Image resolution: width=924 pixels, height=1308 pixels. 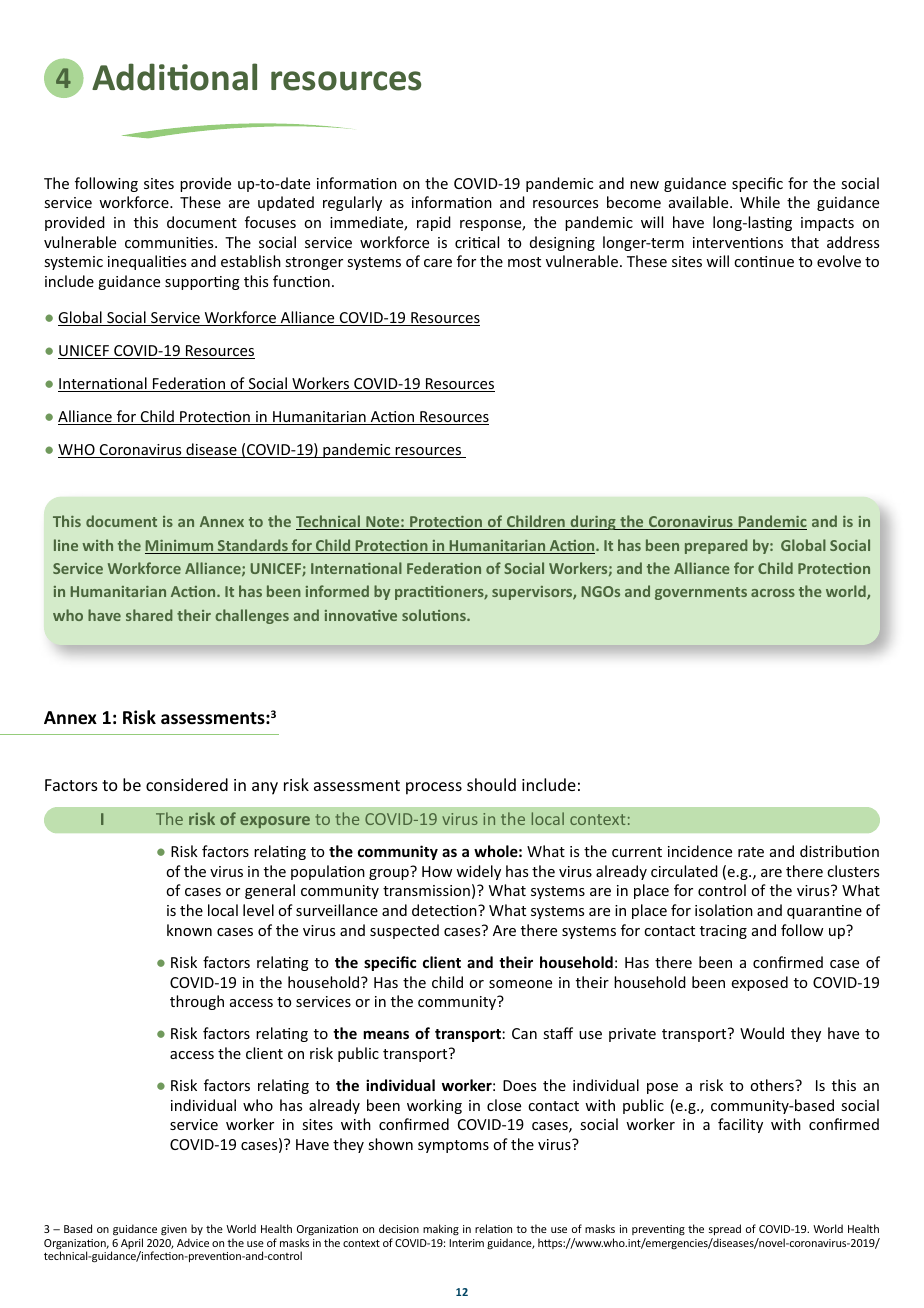 I want to click on widely, so click(x=478, y=872).
